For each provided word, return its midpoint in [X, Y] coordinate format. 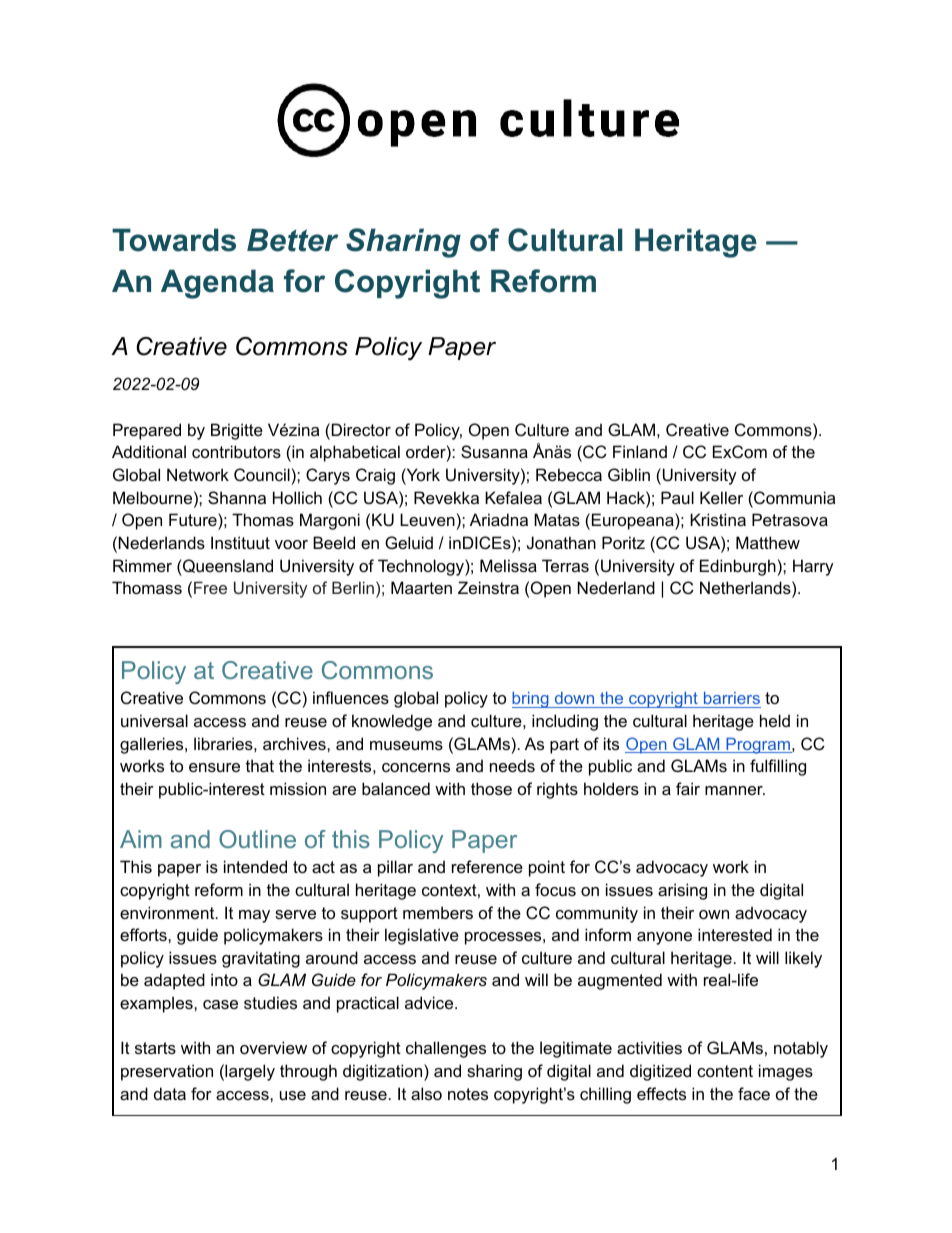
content [725, 1071]
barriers [731, 700]
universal [154, 720]
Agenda [217, 284]
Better [292, 240]
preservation [167, 1072]
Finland [640, 451]
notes [468, 1094]
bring [531, 700]
